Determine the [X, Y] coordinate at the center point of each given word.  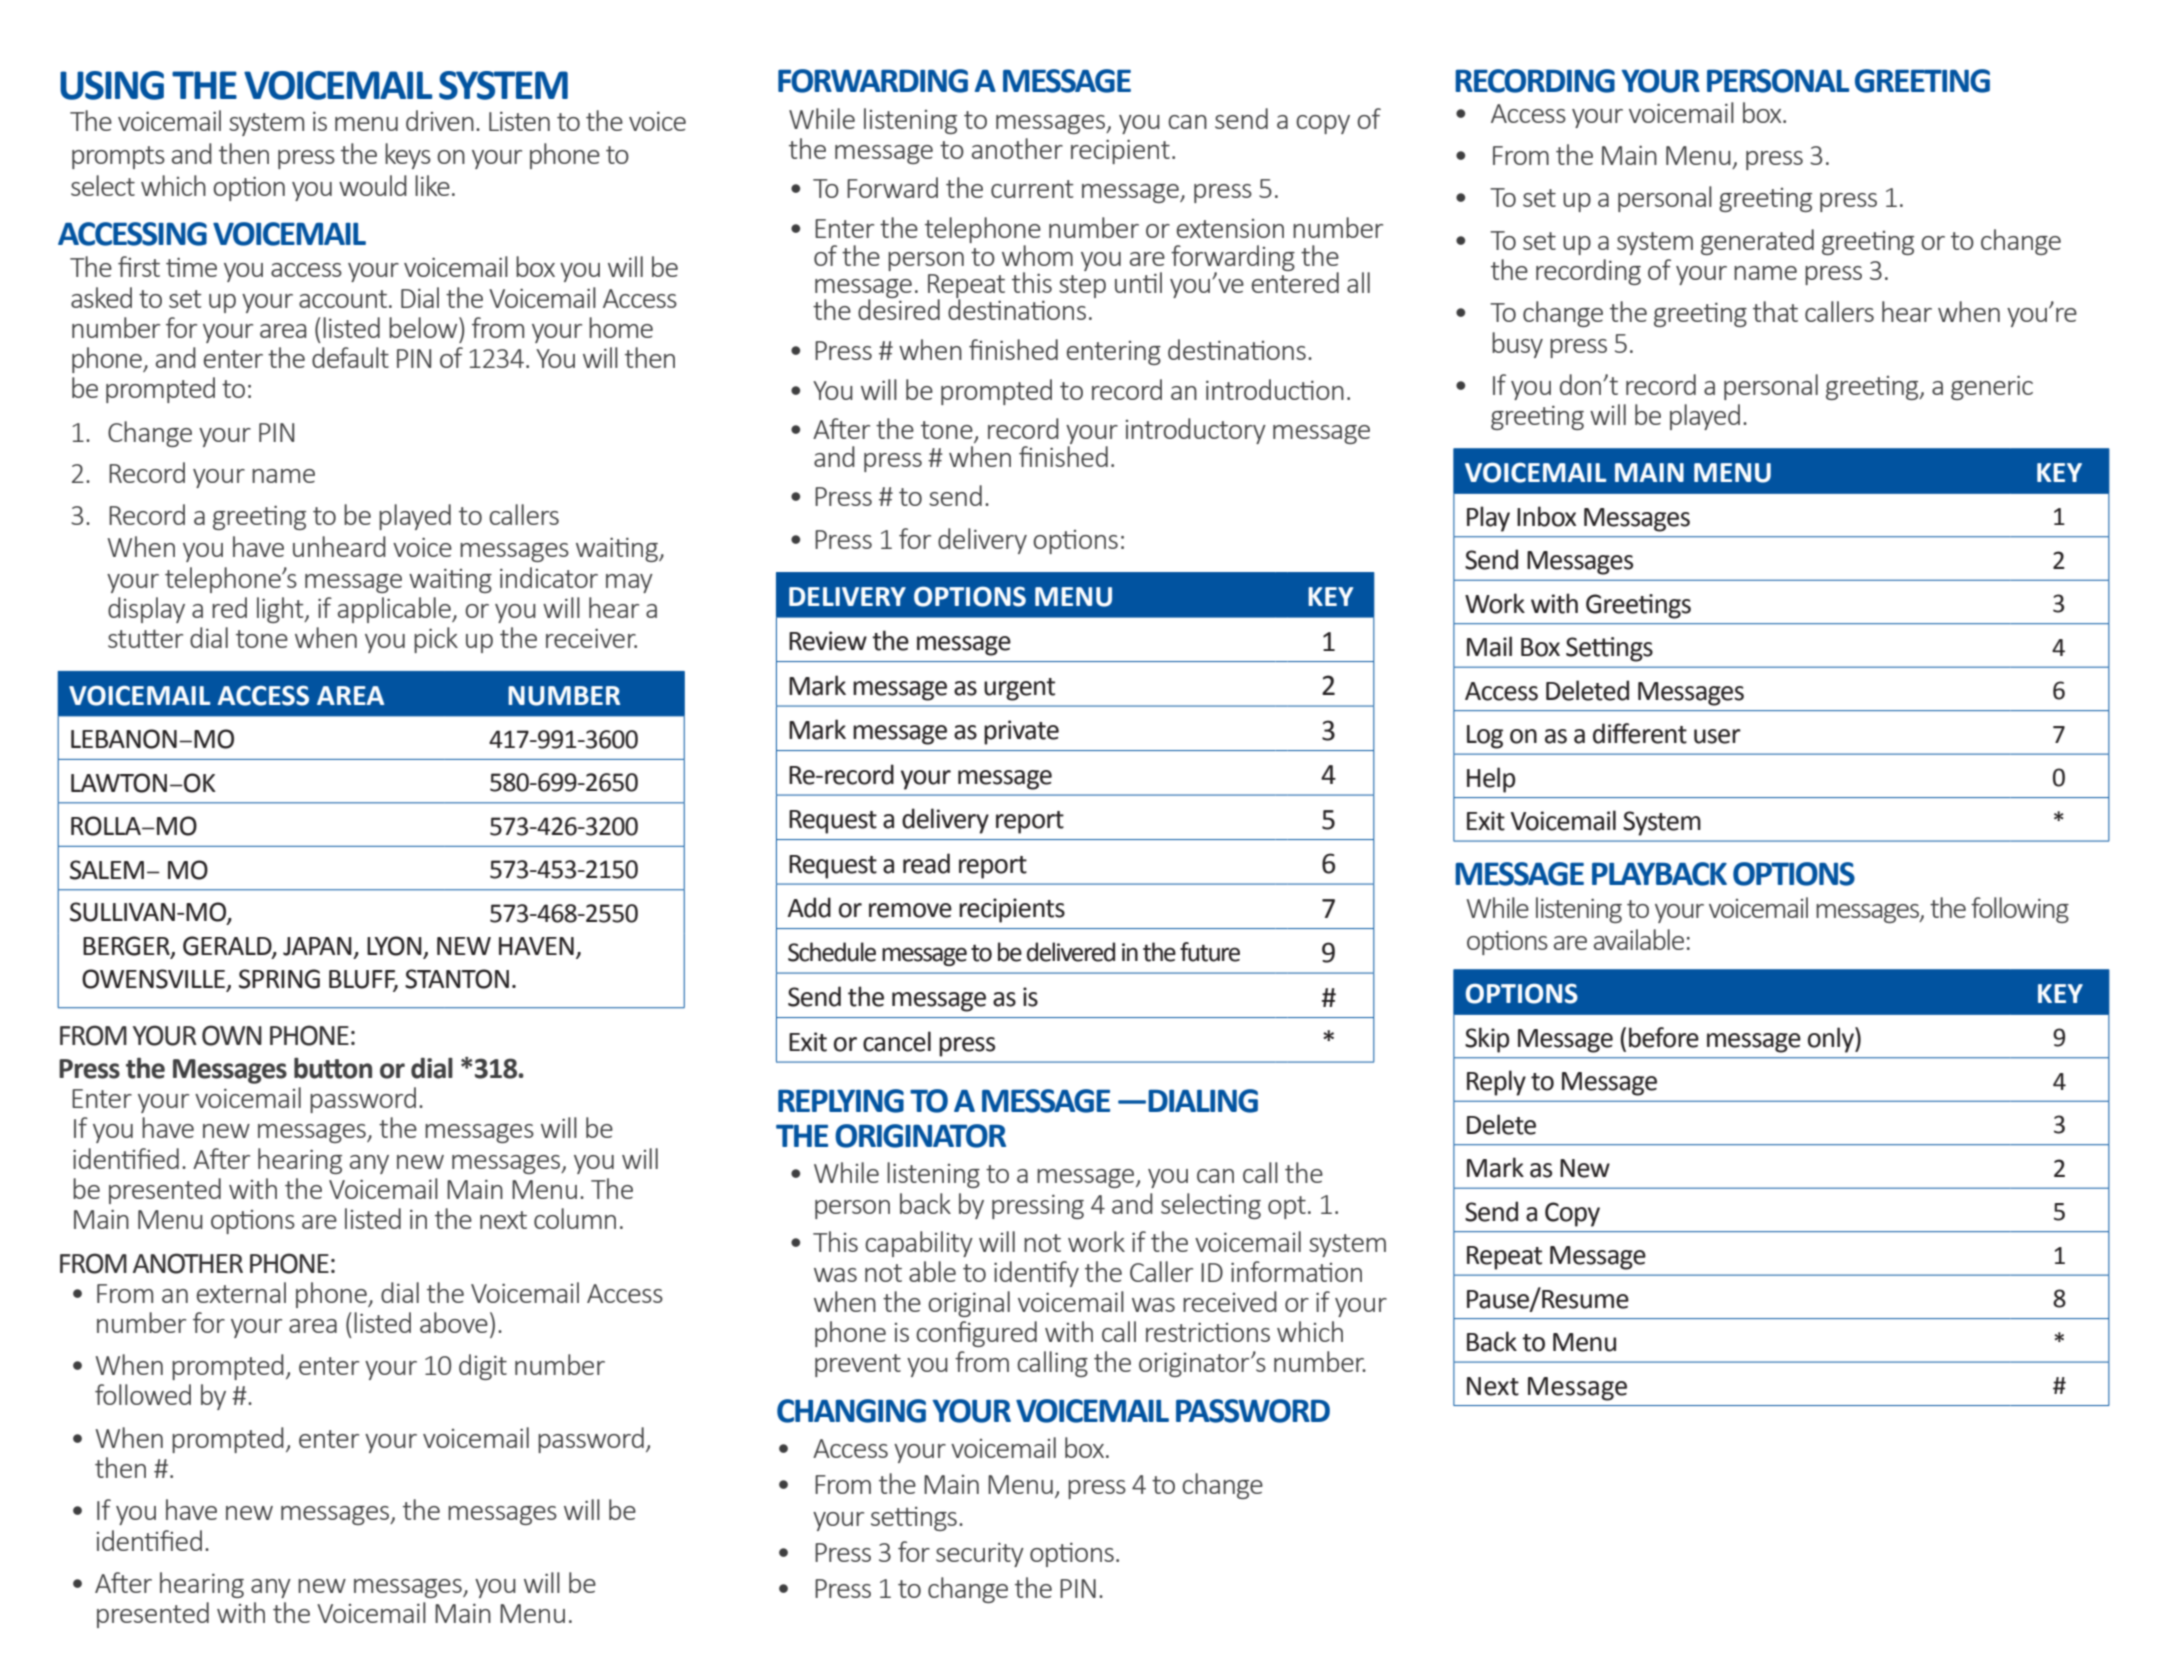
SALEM [107, 870]
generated [1757, 242]
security [980, 1554]
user [1717, 736]
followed [143, 1394]
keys [408, 156]
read [926, 863]
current [1032, 189]
